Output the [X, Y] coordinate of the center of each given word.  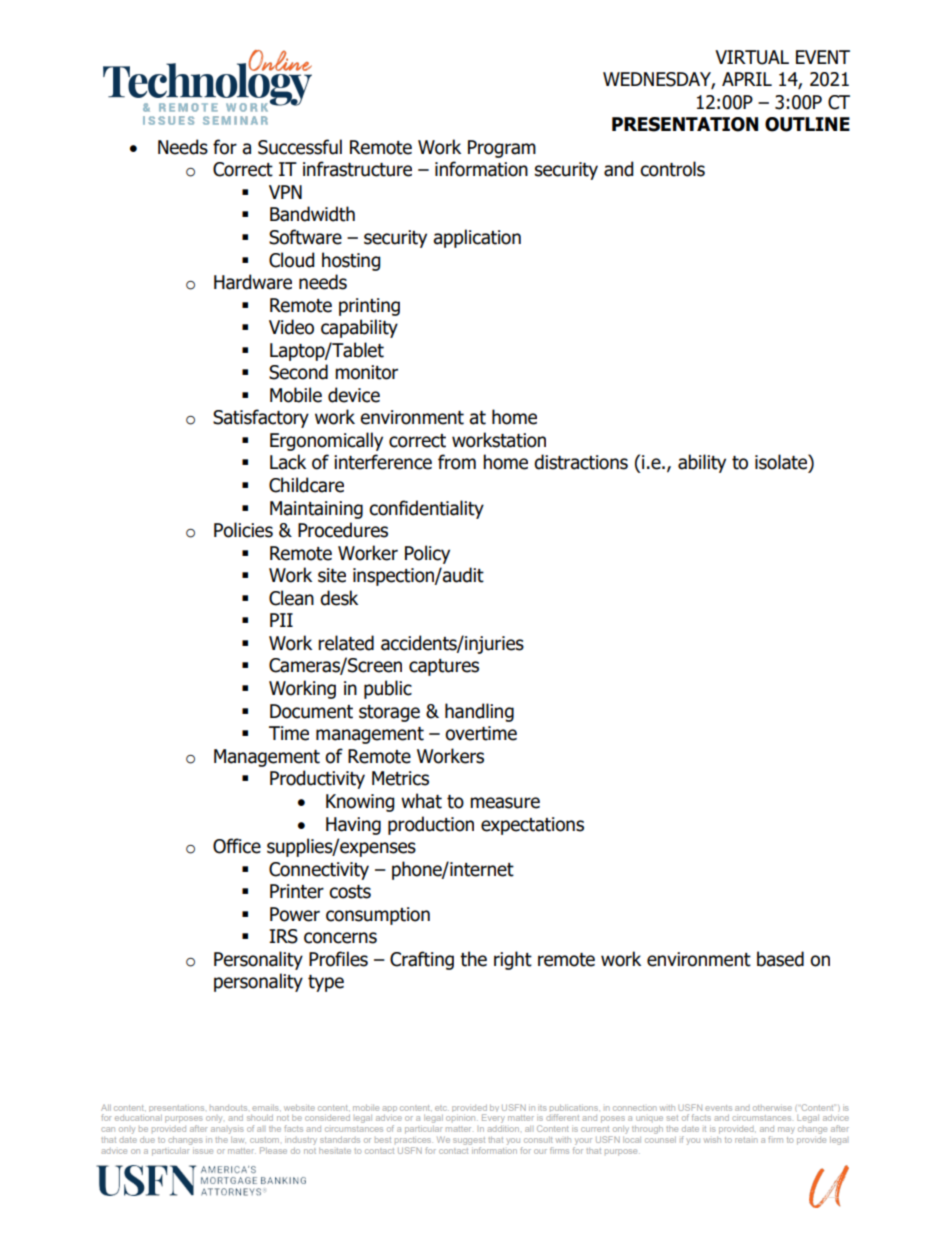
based [780, 959]
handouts [228, 1108]
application [477, 238]
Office [237, 846]
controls [672, 169]
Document [311, 711]
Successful [300, 147]
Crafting [422, 960]
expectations [532, 826]
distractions [581, 462]
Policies [243, 530]
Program [502, 149]
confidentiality [426, 509]
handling [479, 712]
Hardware [253, 282]
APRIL [747, 79]
